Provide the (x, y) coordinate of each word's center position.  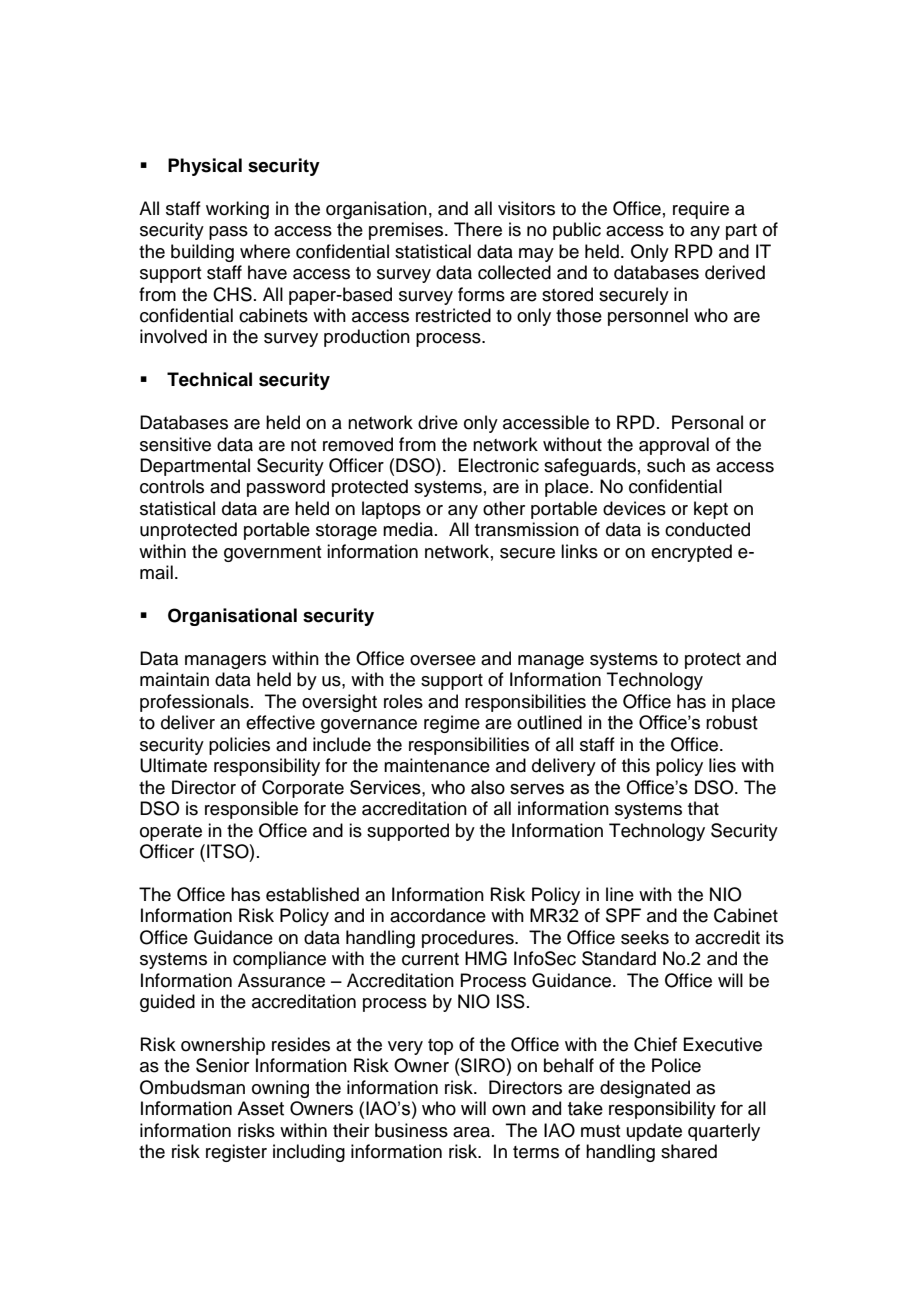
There (478, 229)
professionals (194, 703)
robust (732, 722)
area (471, 1132)
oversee (443, 660)
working (237, 210)
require (701, 210)
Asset (260, 1108)
